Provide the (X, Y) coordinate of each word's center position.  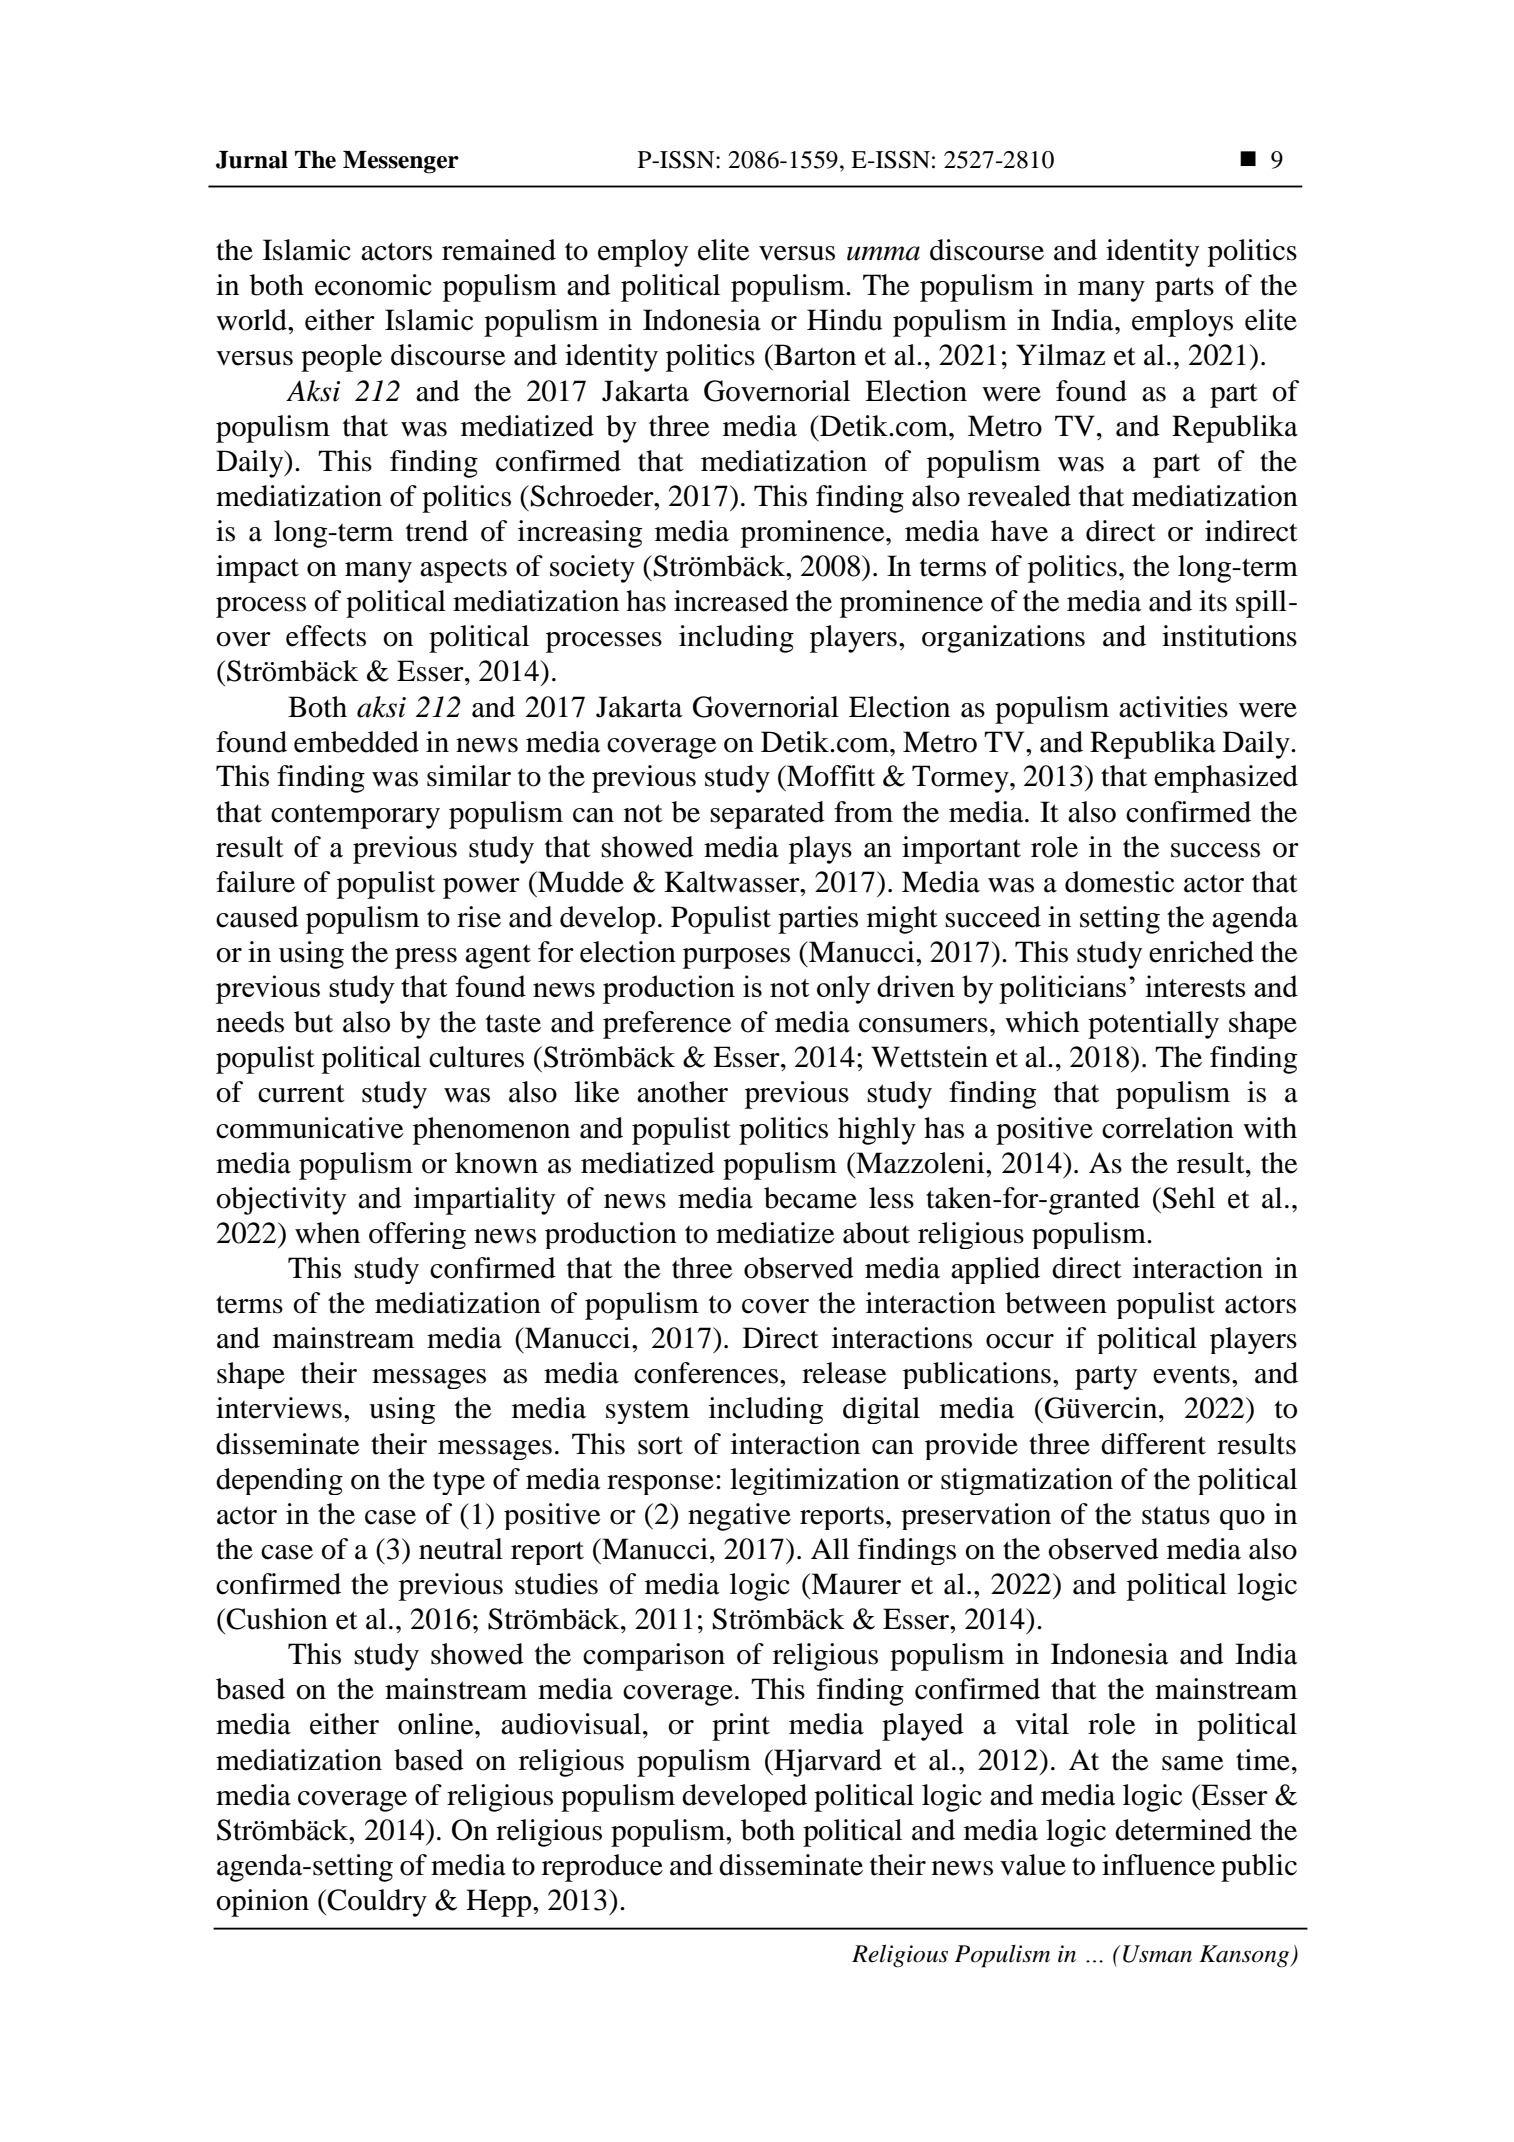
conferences (706, 1373)
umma (883, 253)
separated (767, 815)
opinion (262, 1903)
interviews (279, 1408)
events (1191, 1374)
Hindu (844, 320)
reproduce (602, 1868)
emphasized (1226, 779)
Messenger (401, 162)
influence (1158, 1865)
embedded (356, 742)
